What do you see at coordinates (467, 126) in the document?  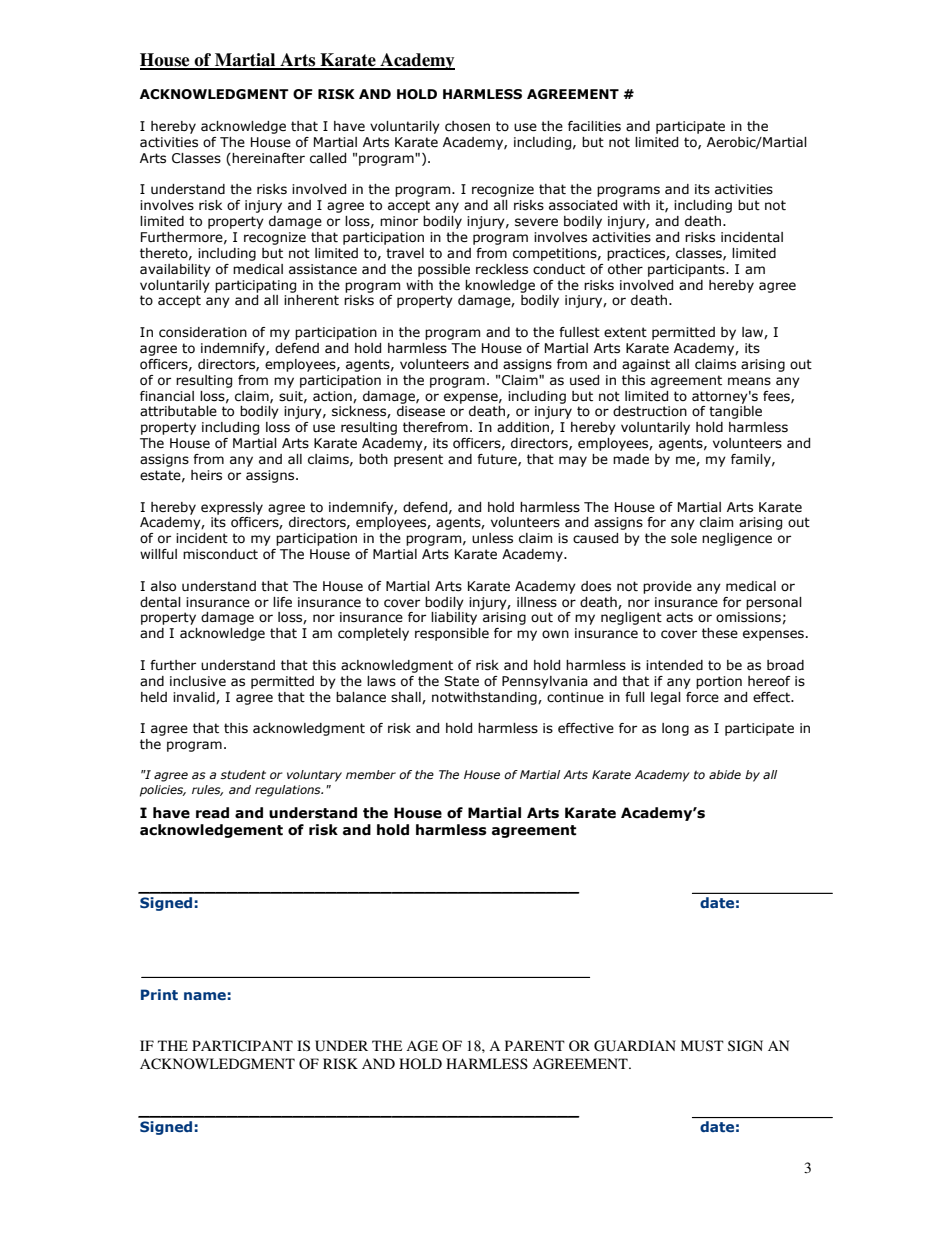 I see `chosen` at bounding box center [467, 126].
